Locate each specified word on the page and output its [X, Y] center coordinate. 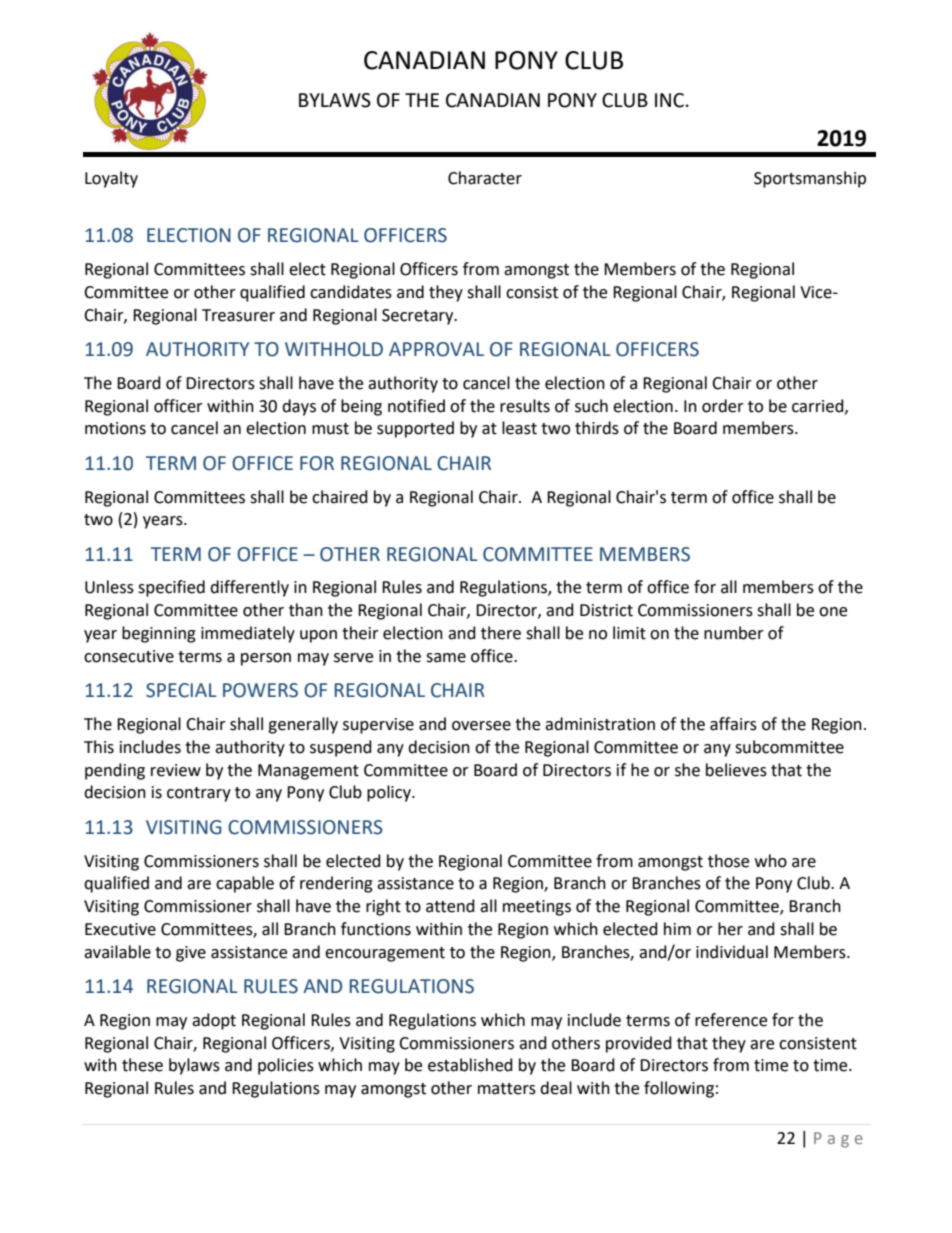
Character [485, 178]
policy [390, 793]
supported [415, 429]
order [723, 406]
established [470, 1065]
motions [115, 428]
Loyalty [111, 179]
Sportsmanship [810, 179]
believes [736, 770]
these [142, 1065]
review [176, 770]
